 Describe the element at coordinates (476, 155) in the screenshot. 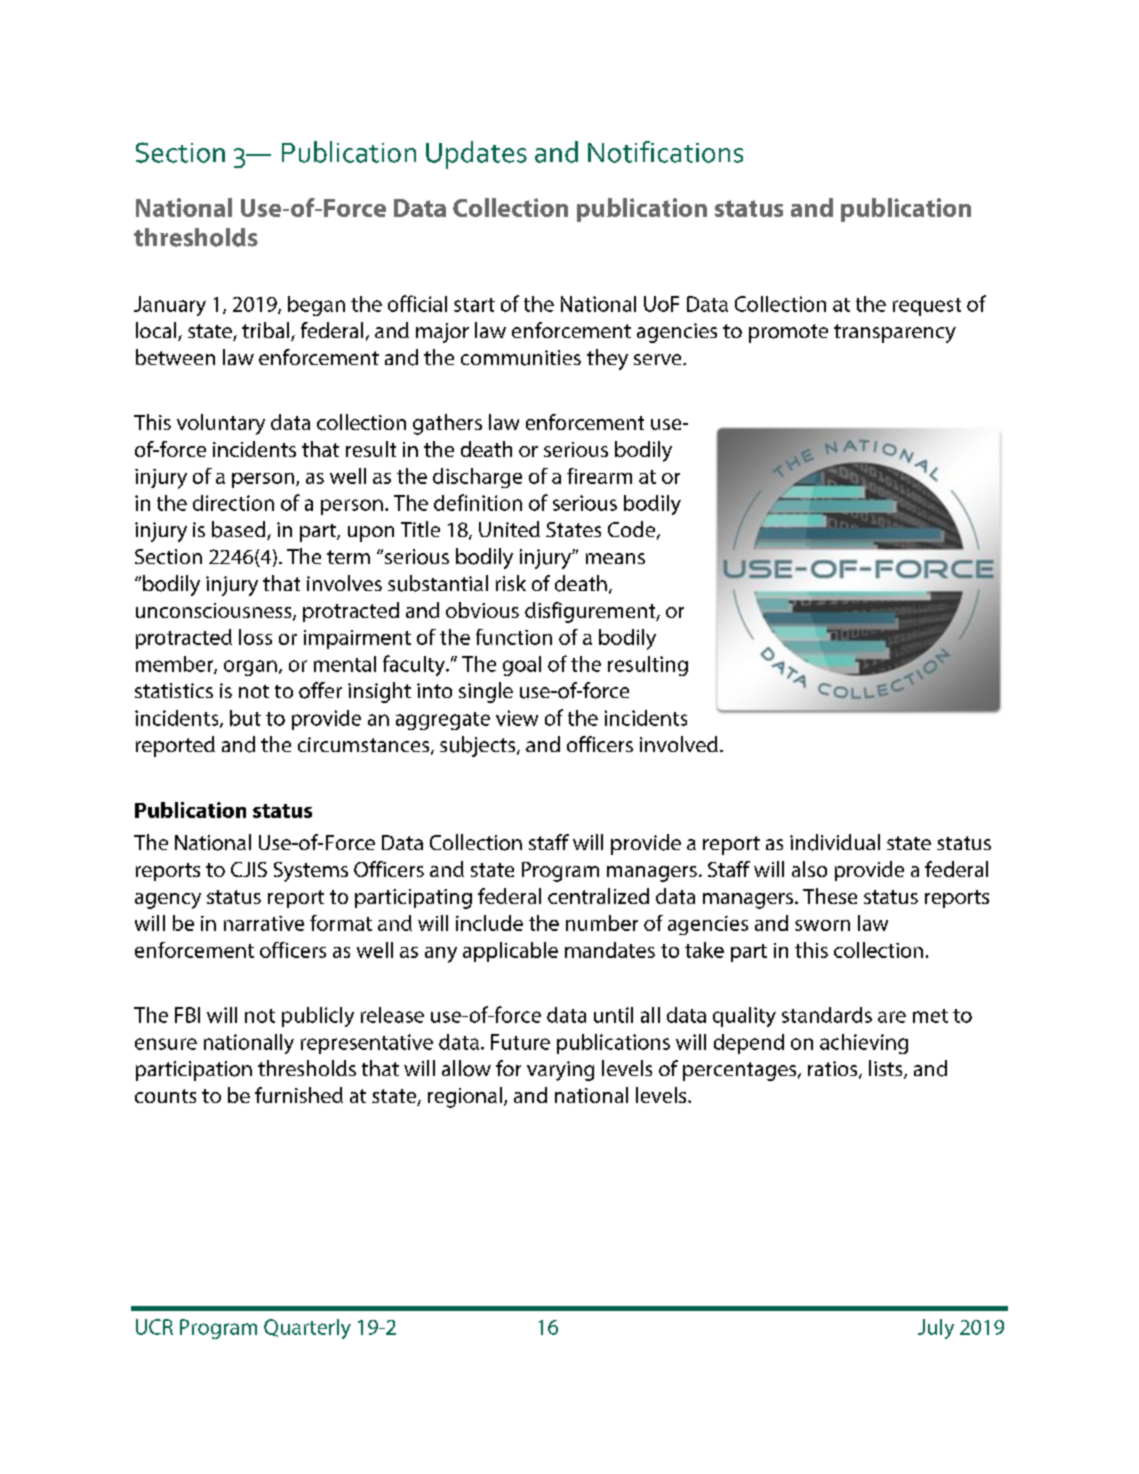

I see `Updates` at that location.
